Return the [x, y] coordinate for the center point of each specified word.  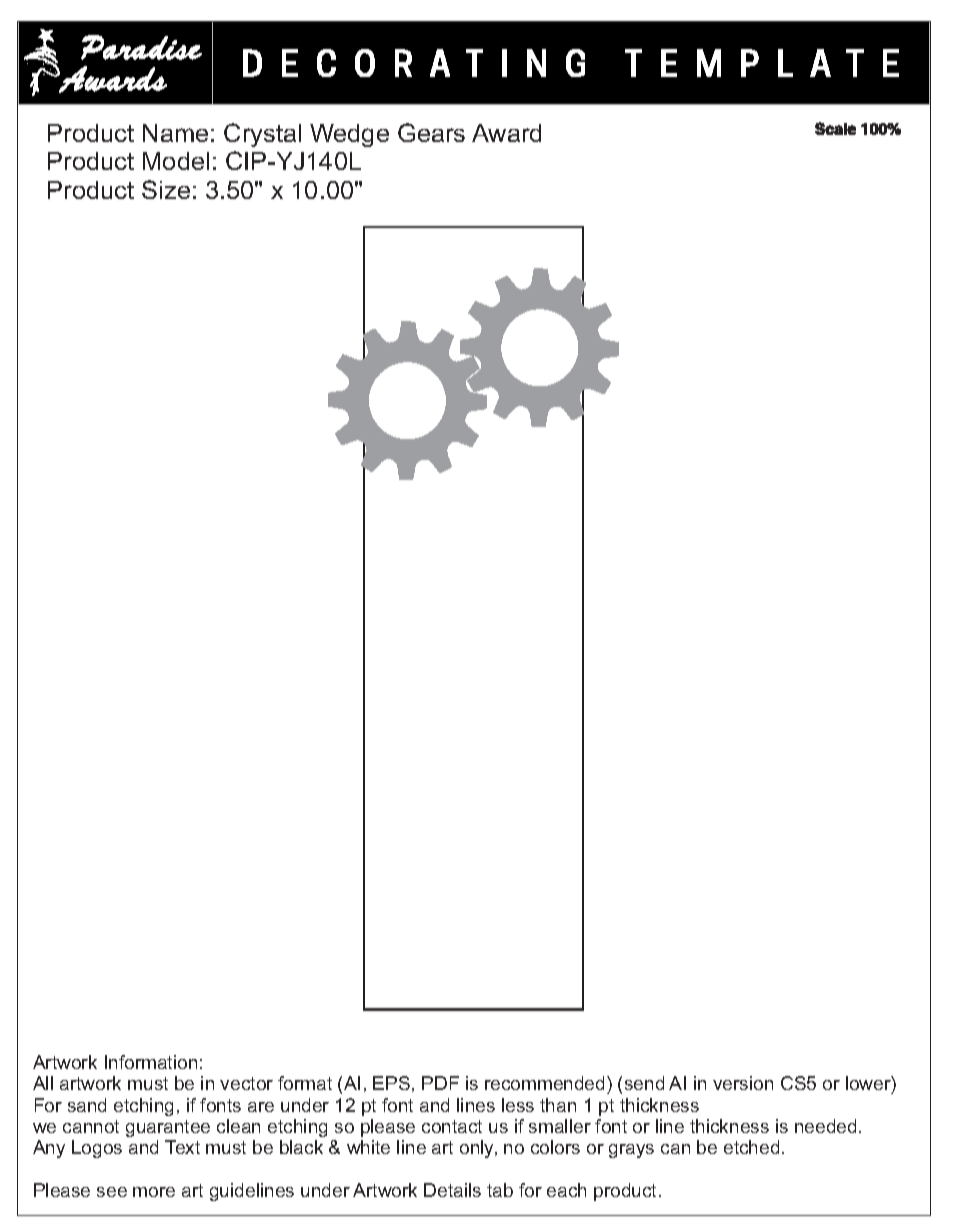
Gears [431, 132]
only [478, 1149]
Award [506, 133]
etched [751, 1147]
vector [246, 1083]
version [743, 1083]
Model [176, 161]
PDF [440, 1083]
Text [182, 1147]
